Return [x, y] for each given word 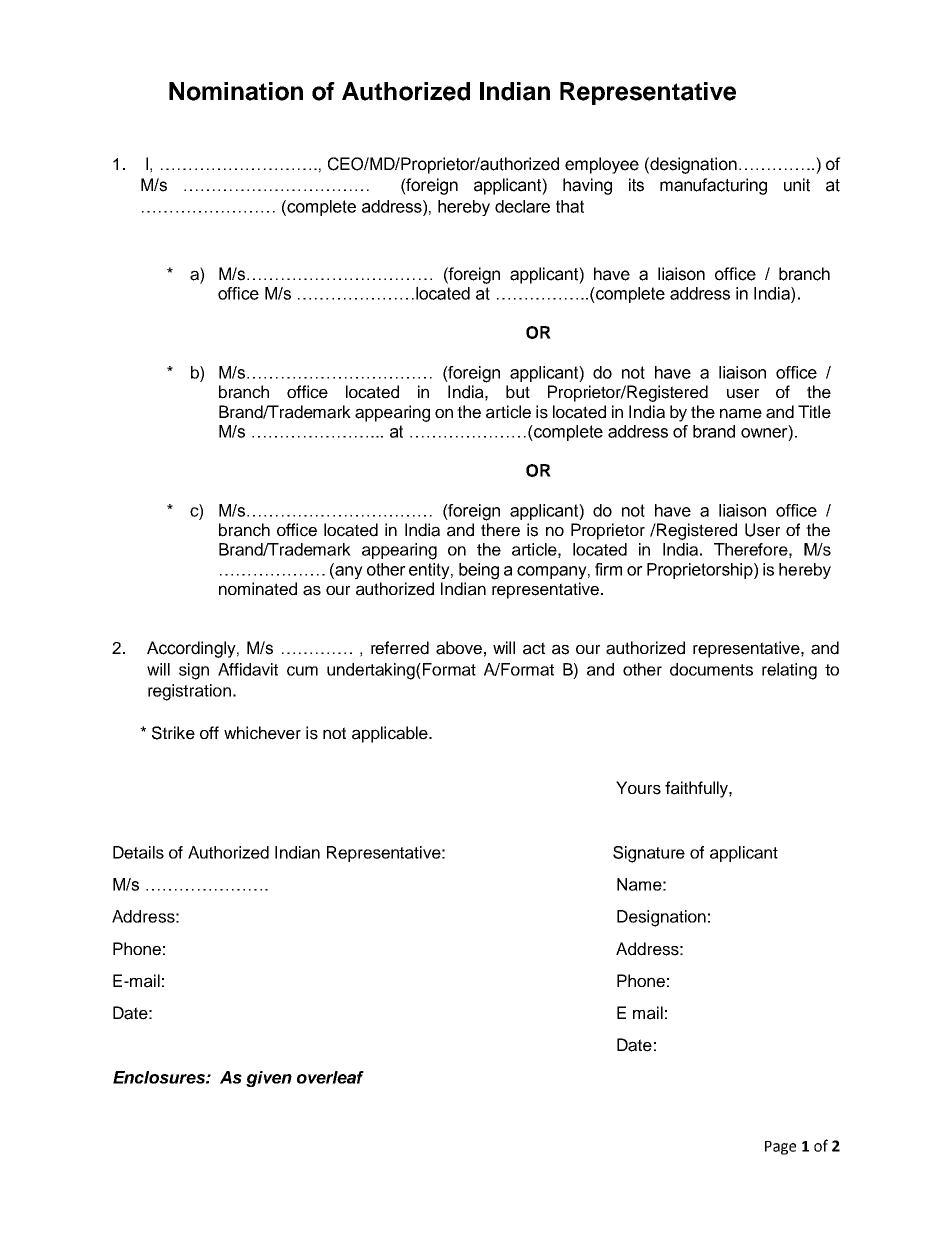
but [518, 392]
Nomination [236, 91]
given [269, 1079]
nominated [258, 589]
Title [814, 412]
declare [522, 206]
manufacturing [713, 186]
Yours [638, 788]
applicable [391, 734]
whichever [262, 733]
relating [789, 671]
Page [780, 1148]
